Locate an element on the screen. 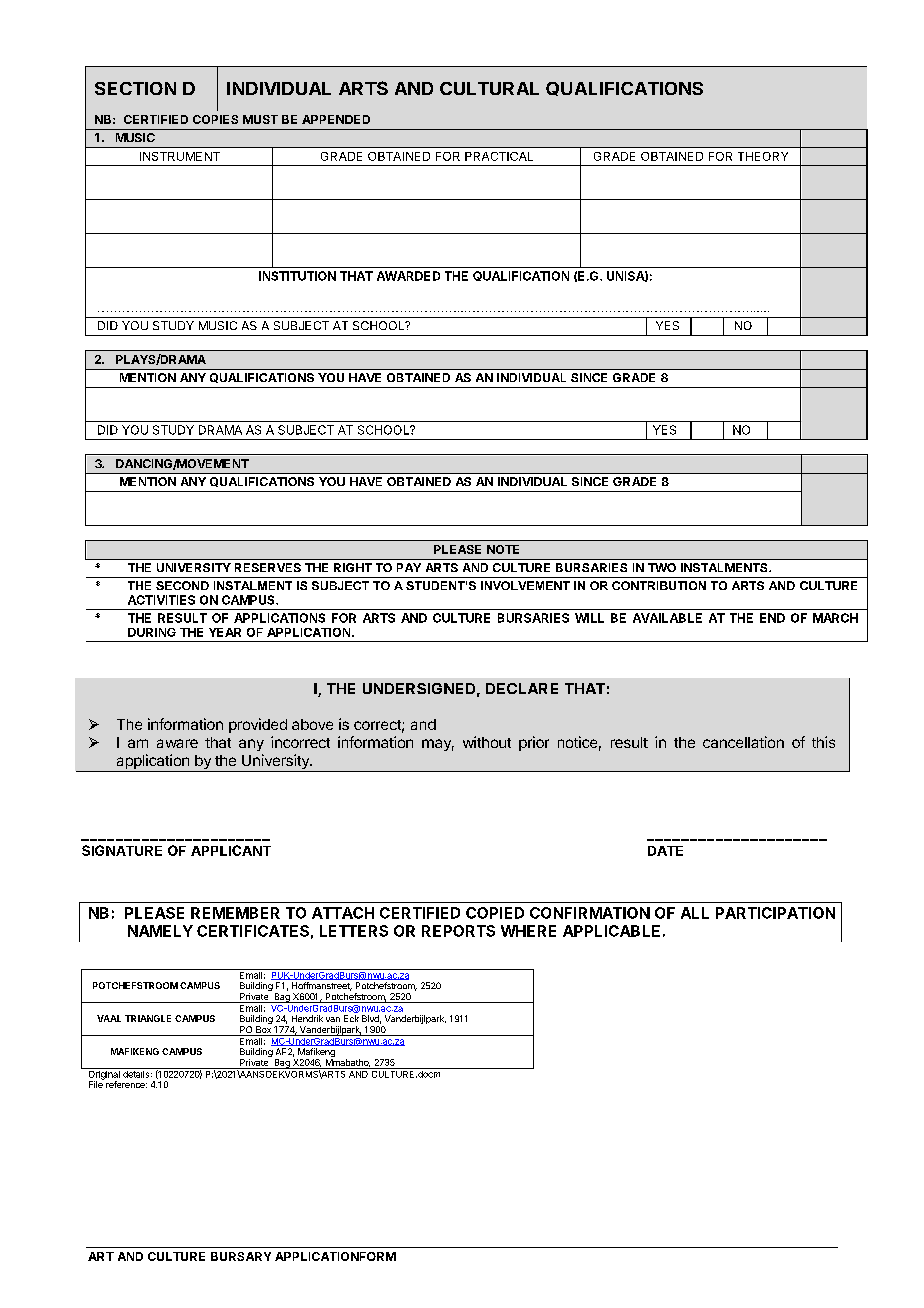 The image size is (924, 1308). THEORY is located at coordinates (763, 156).
